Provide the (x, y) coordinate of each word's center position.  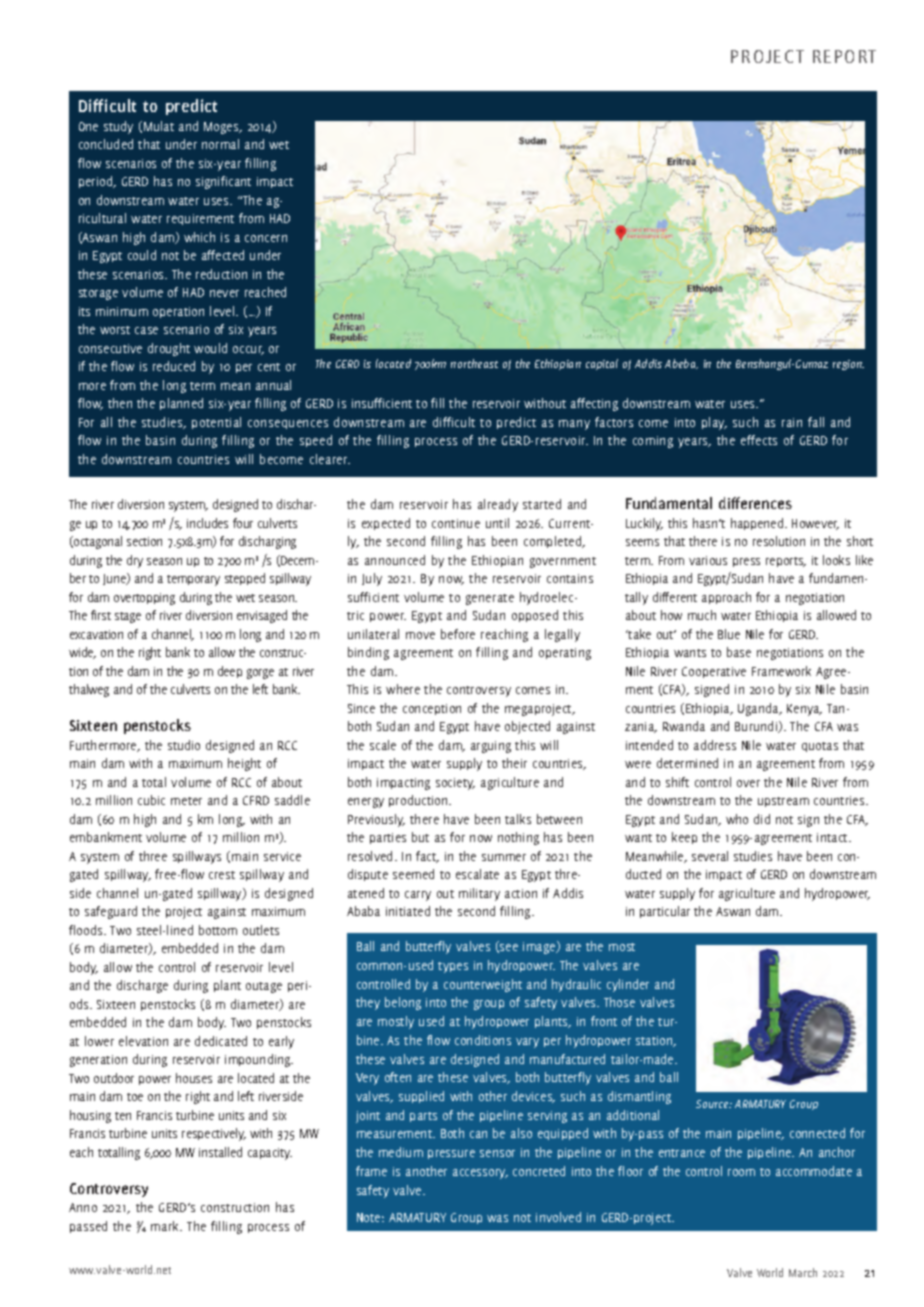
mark (166, 1226)
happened (758, 524)
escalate (477, 874)
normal (220, 144)
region (848, 365)
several (710, 856)
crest (222, 875)
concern (266, 238)
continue (456, 523)
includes (207, 523)
